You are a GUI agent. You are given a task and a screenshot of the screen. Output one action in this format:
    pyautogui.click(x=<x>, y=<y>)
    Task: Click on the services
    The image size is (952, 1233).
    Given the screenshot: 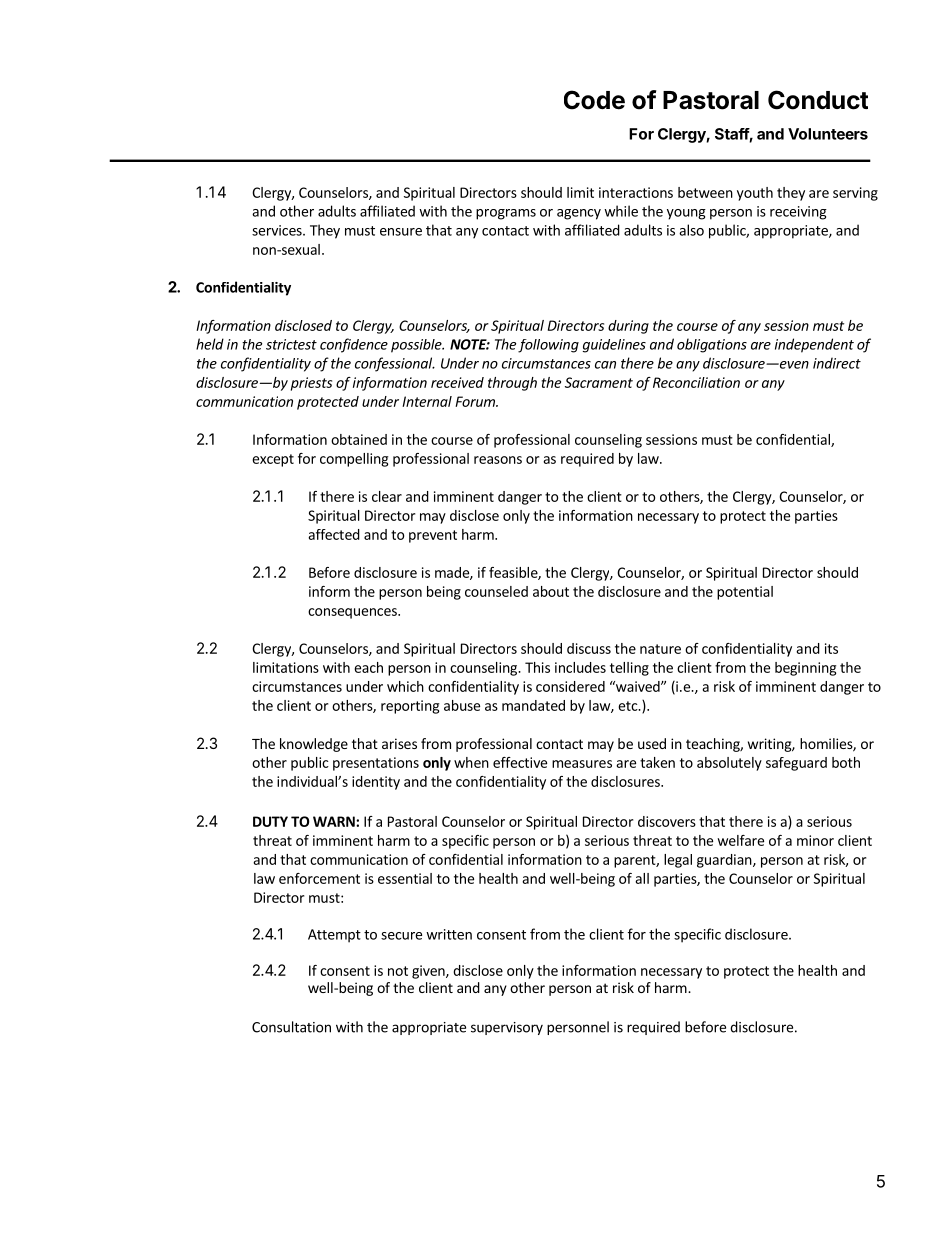 What is the action you would take?
    pyautogui.click(x=278, y=230)
